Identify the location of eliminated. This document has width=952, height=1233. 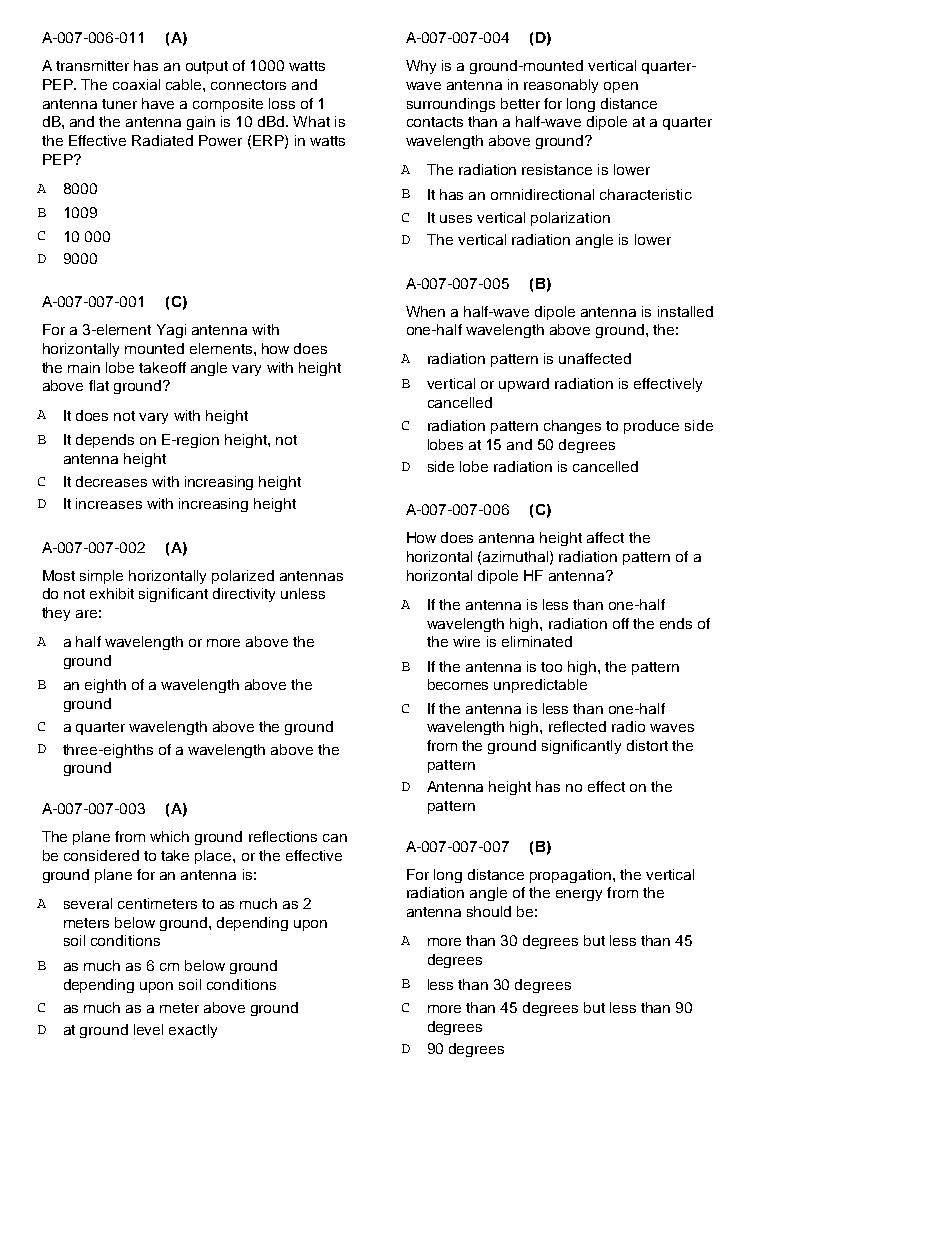
(537, 641).
